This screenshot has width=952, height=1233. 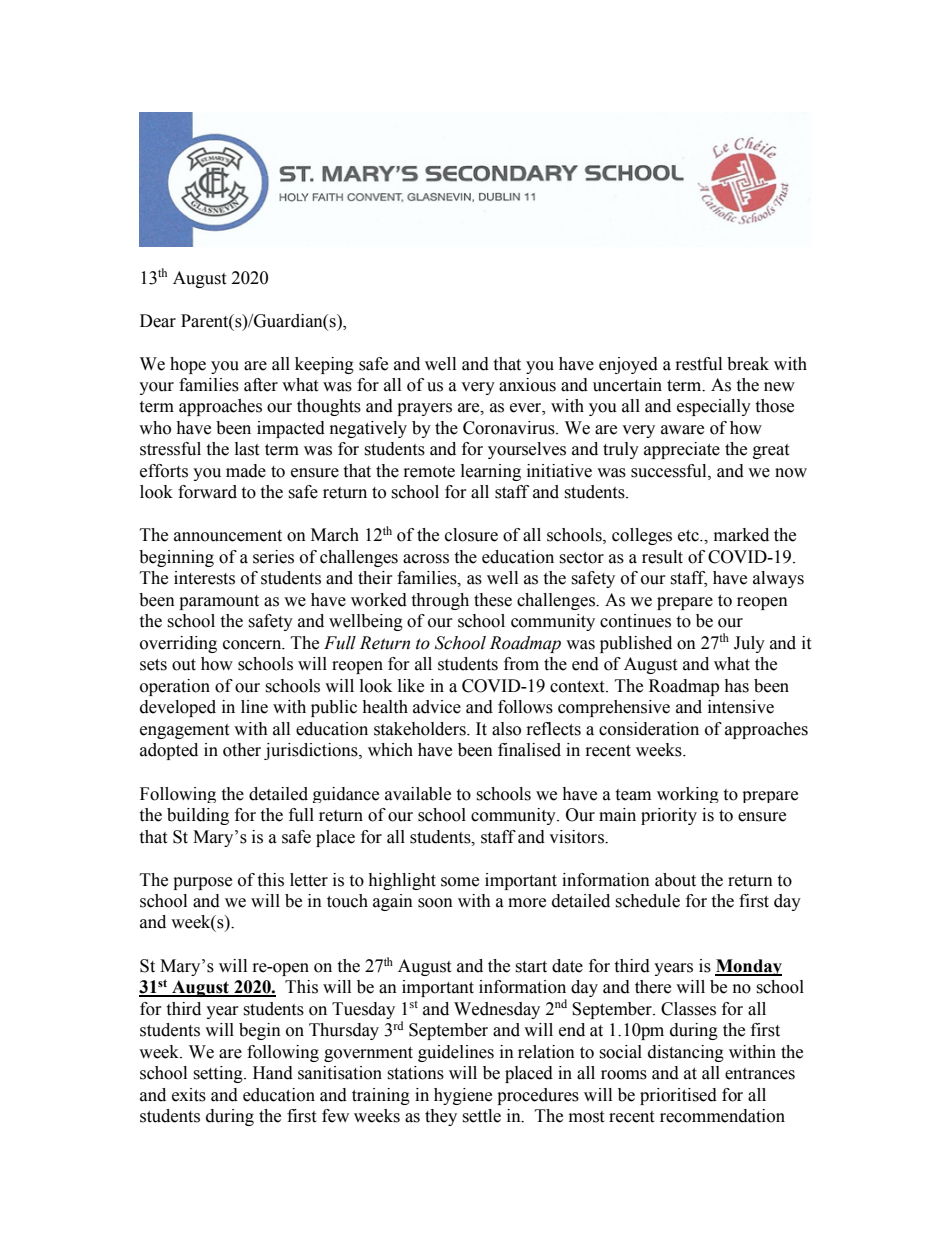 I want to click on etc, so click(x=689, y=536).
